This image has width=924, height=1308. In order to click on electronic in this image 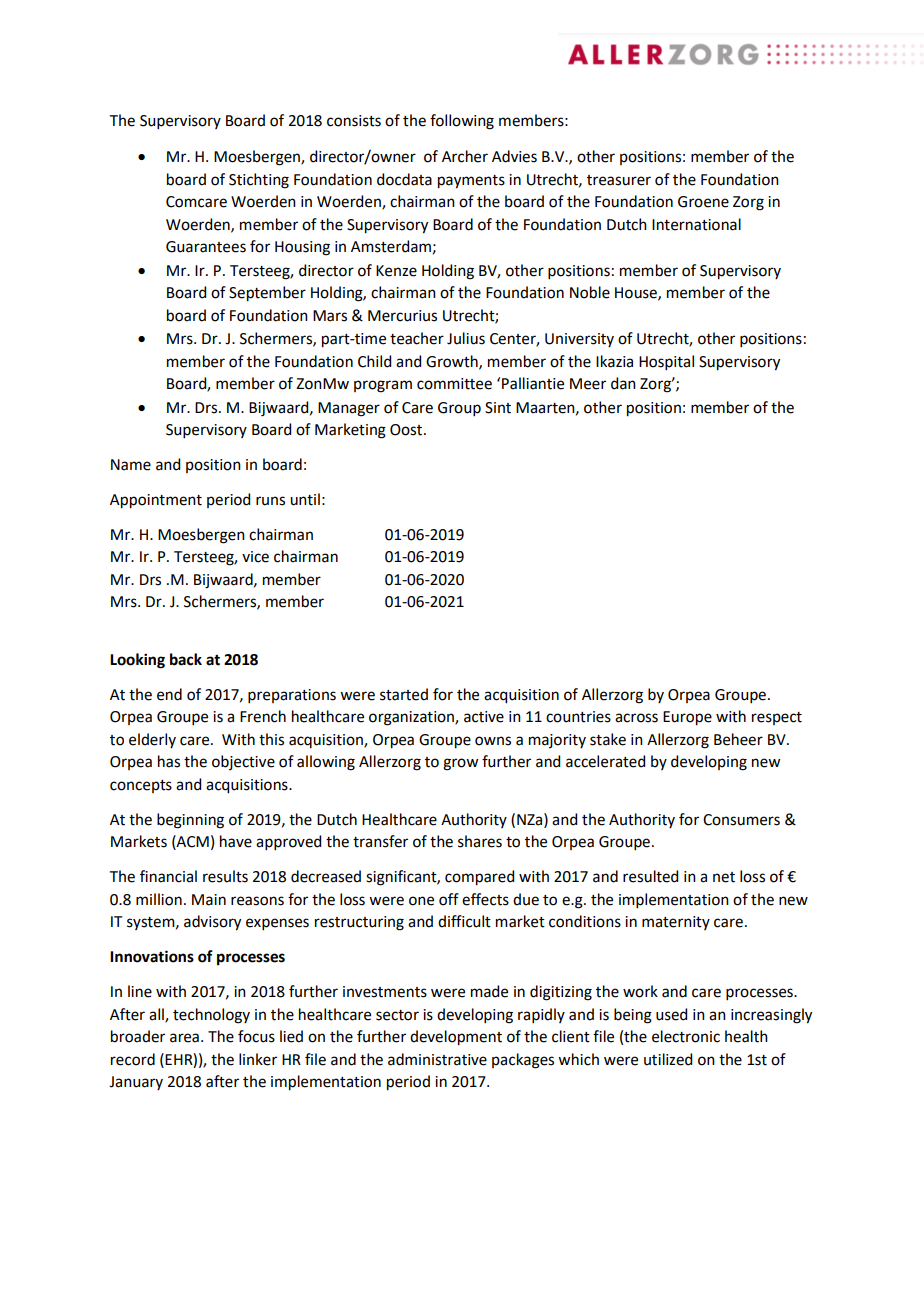, I will do `click(686, 1036)`.
